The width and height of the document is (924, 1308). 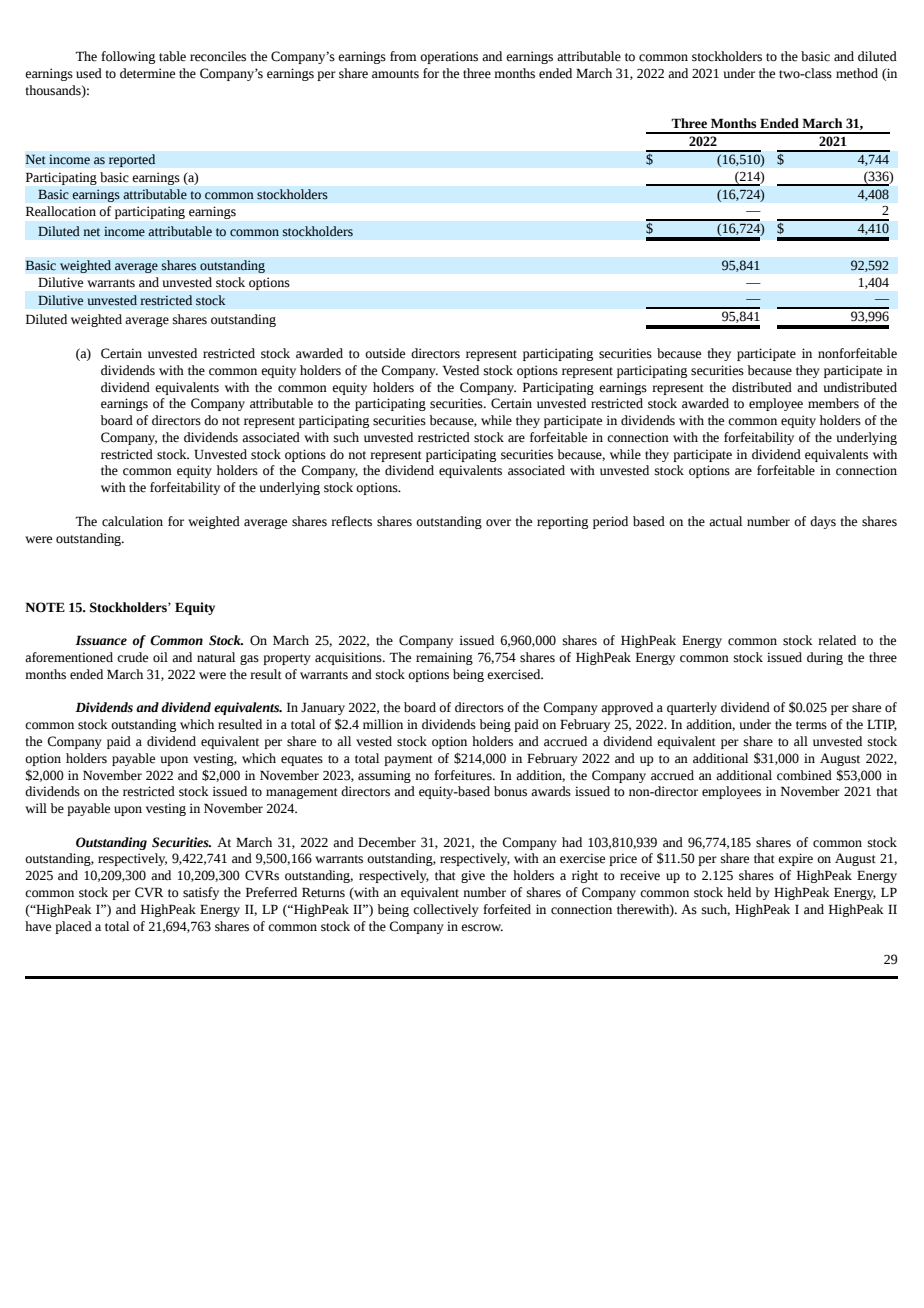 What do you see at coordinates (444, 658) in the document?
I see `remaining` at bounding box center [444, 658].
